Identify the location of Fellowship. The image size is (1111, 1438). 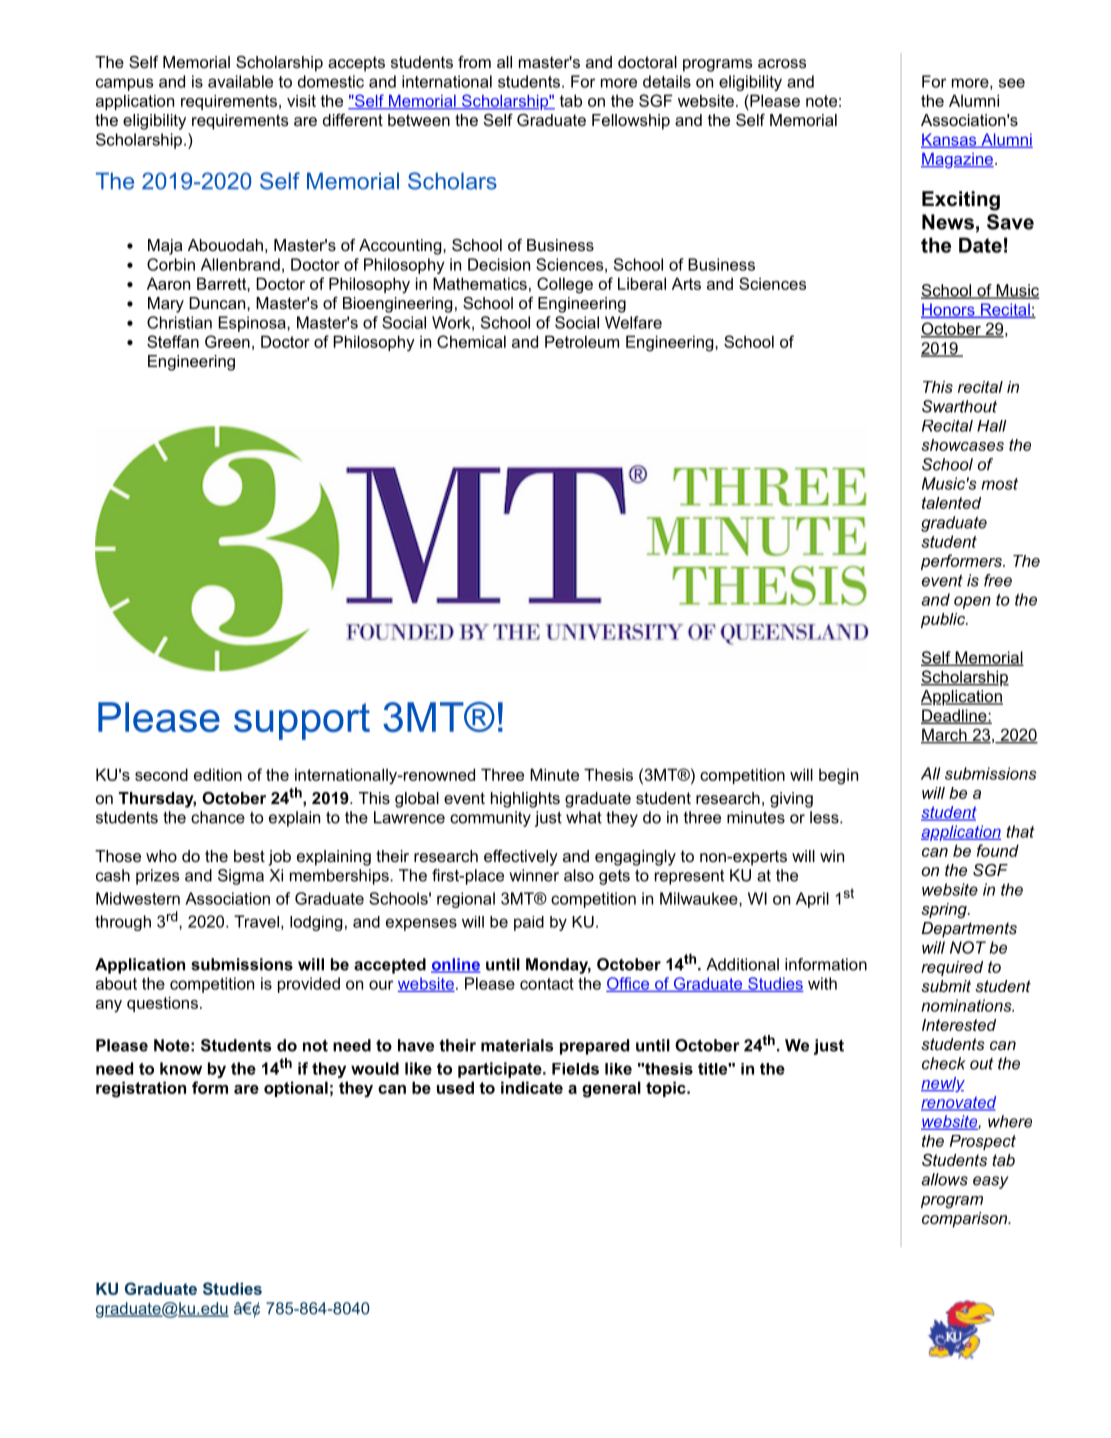
(631, 122).
